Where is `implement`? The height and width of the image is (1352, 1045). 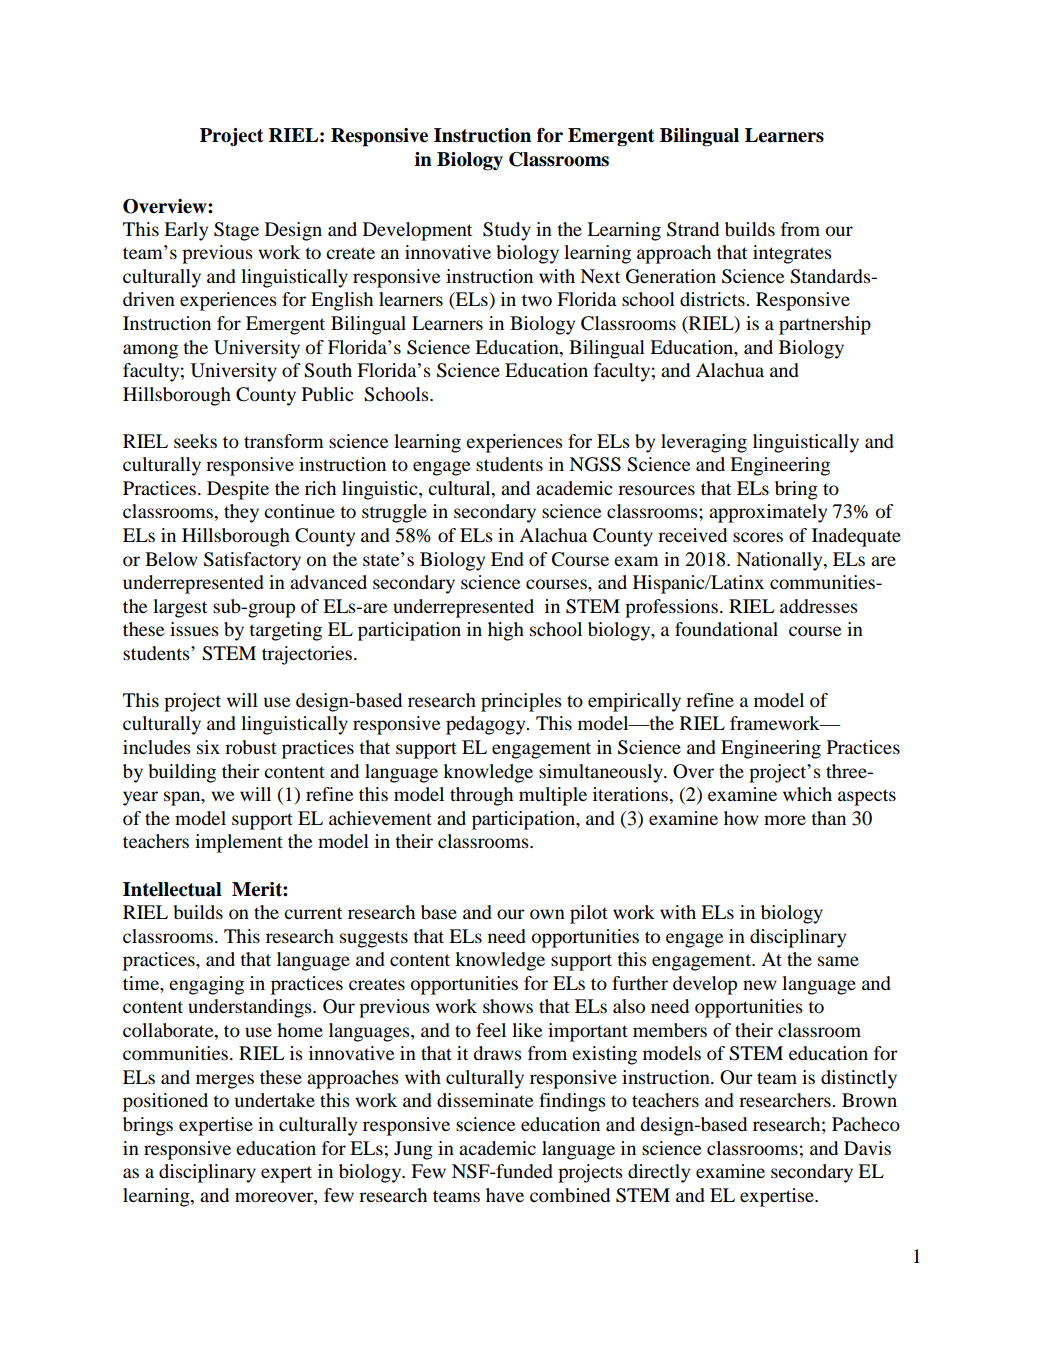
implement is located at coordinates (239, 843).
